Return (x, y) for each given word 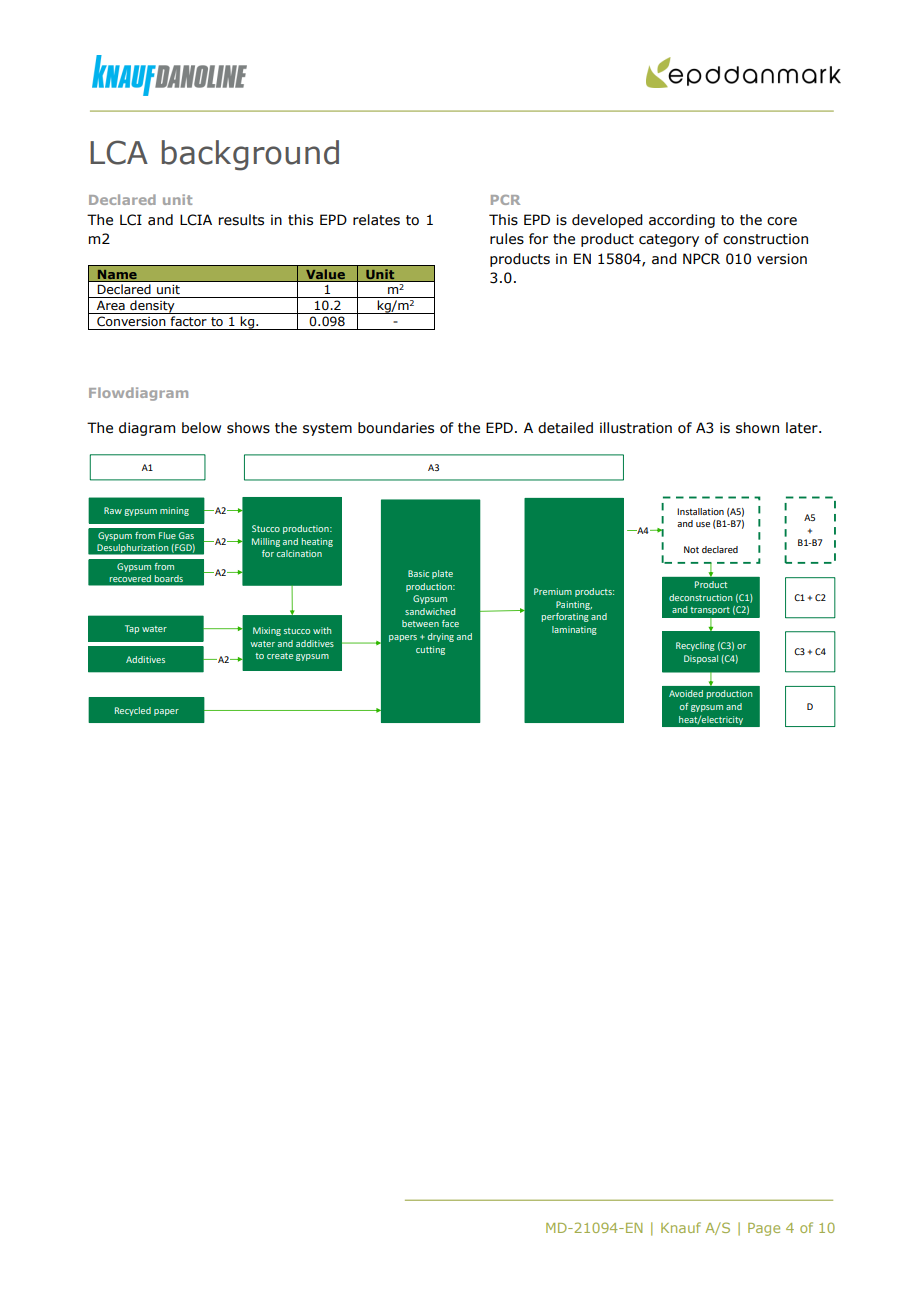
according (682, 221)
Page (764, 1229)
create (280, 656)
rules (507, 239)
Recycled (133, 711)
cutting (430, 650)
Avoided (686, 693)
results (241, 220)
